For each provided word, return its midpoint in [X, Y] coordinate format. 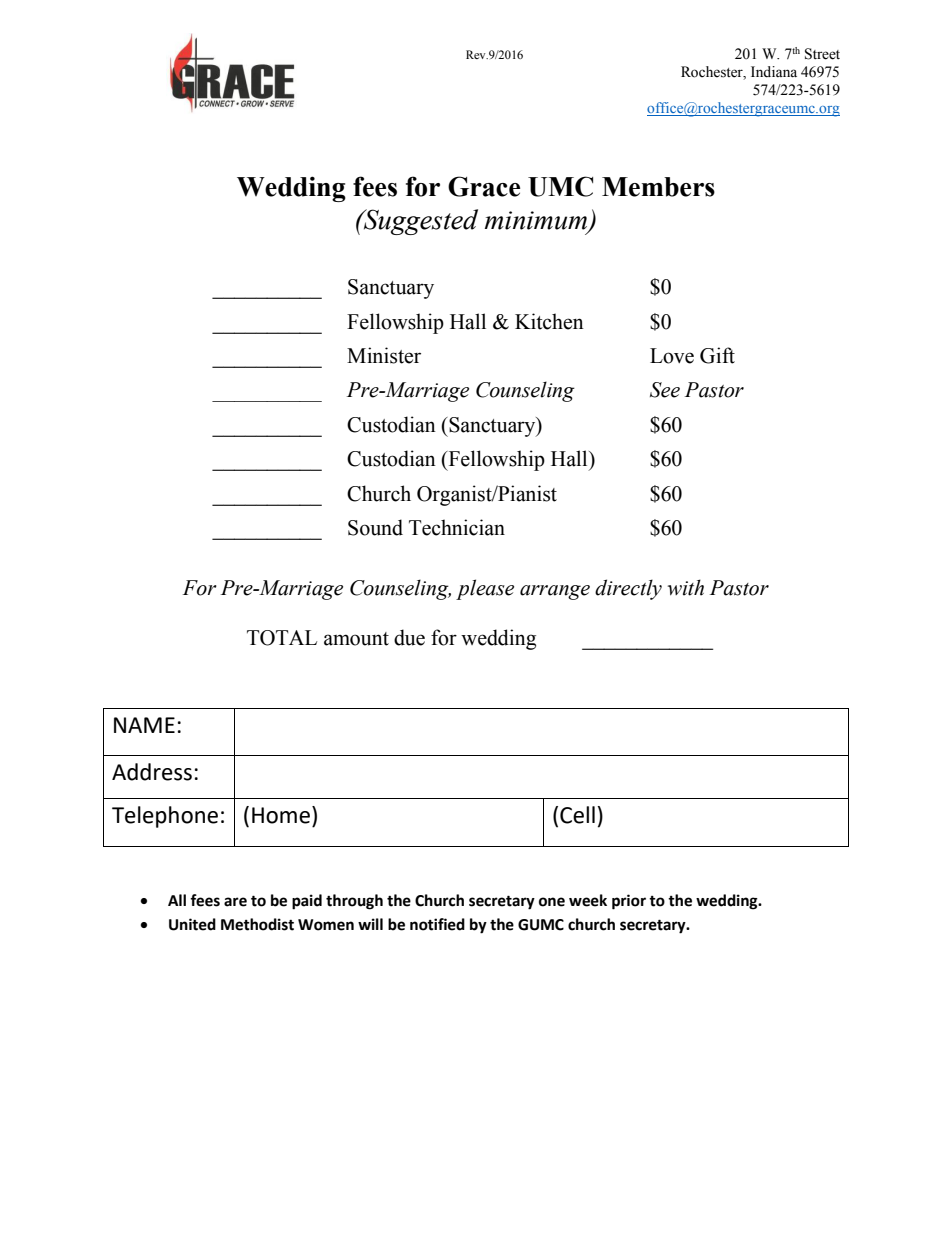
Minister [384, 355]
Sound [375, 527]
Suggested [419, 222]
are [235, 902]
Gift [717, 355]
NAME [144, 725]
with [686, 587]
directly [628, 589]
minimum [537, 221]
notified [437, 924]
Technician [457, 527]
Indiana [774, 72]
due [409, 637]
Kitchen [549, 321]
